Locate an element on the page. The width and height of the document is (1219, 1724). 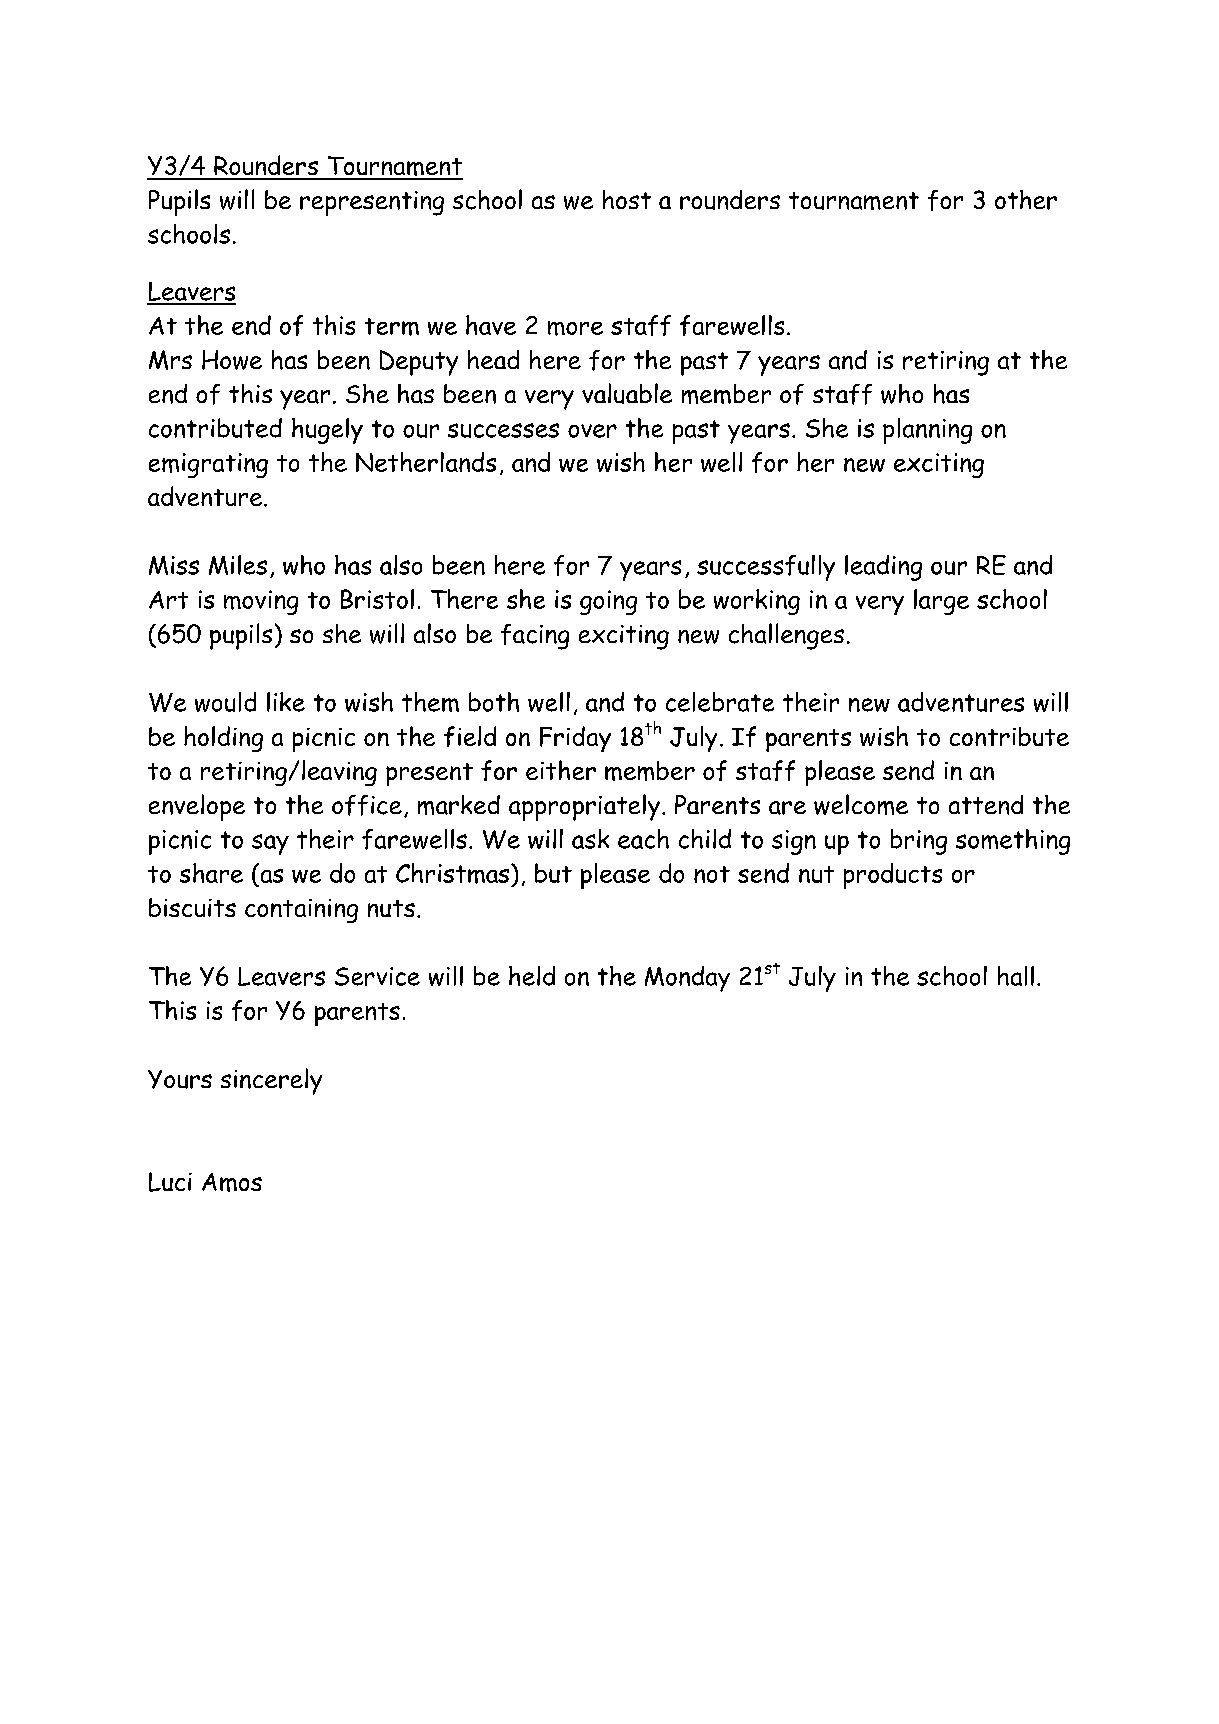
Miles is located at coordinates (238, 565).
